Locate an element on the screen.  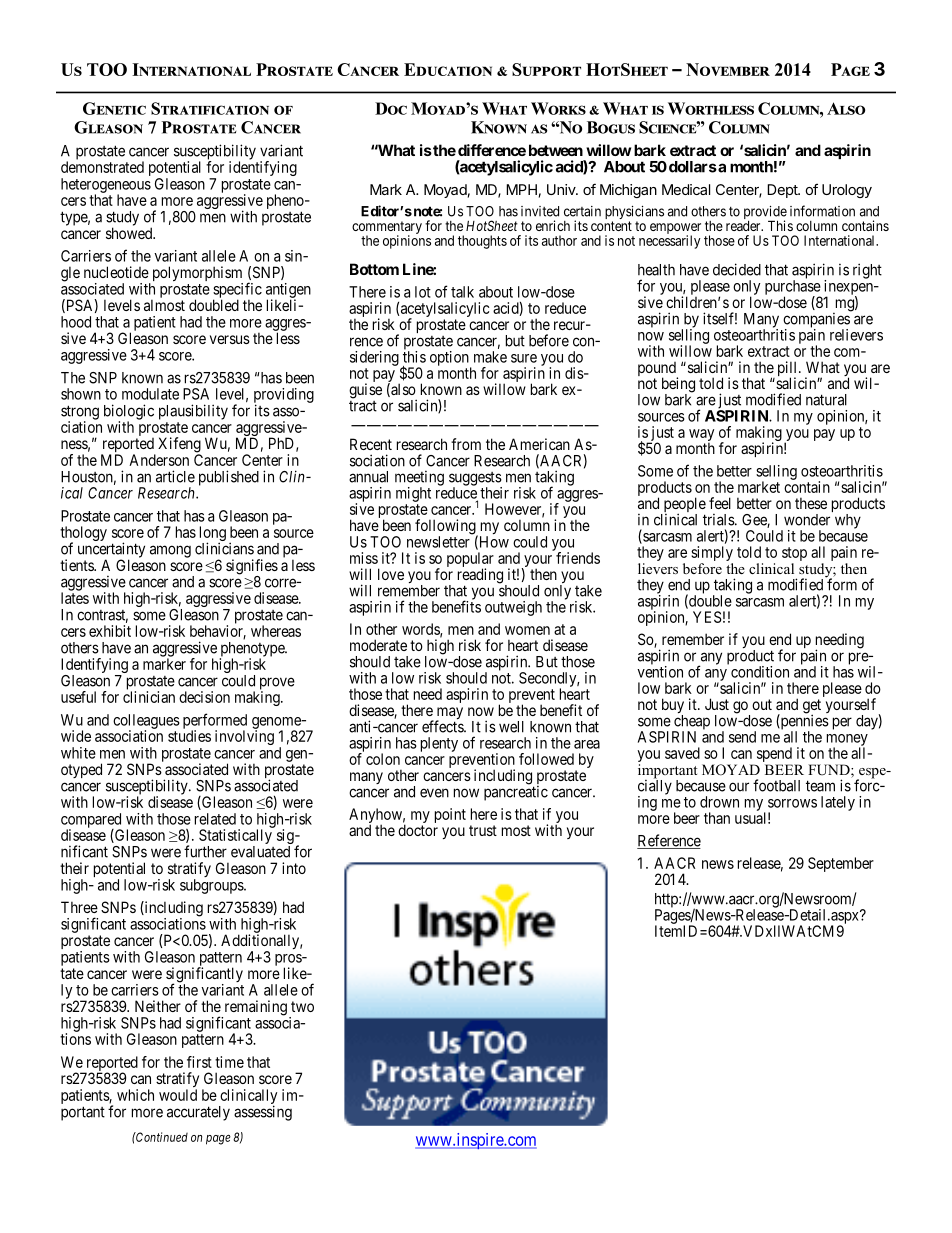
MPH is located at coordinates (521, 189).
